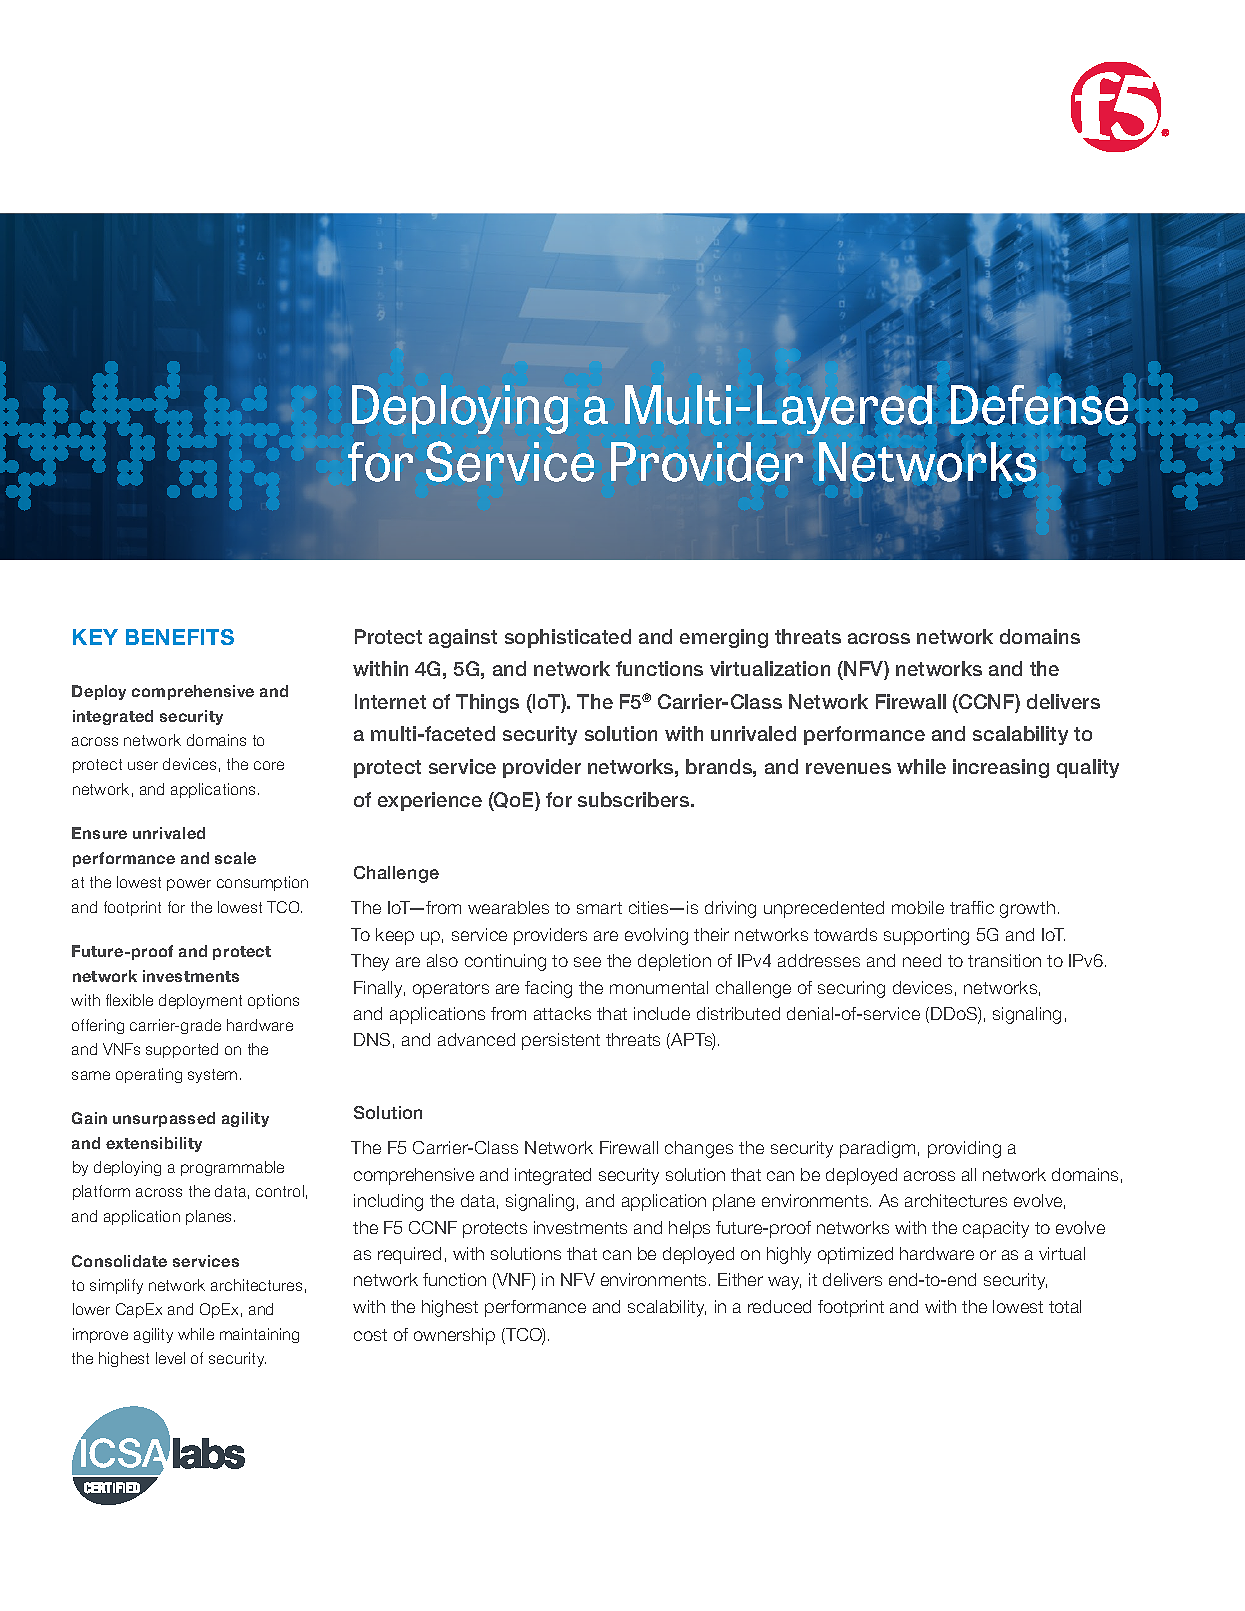 The height and width of the screenshot is (1611, 1245). Describe the element at coordinates (259, 1335) in the screenshot. I see `maintaining` at that location.
